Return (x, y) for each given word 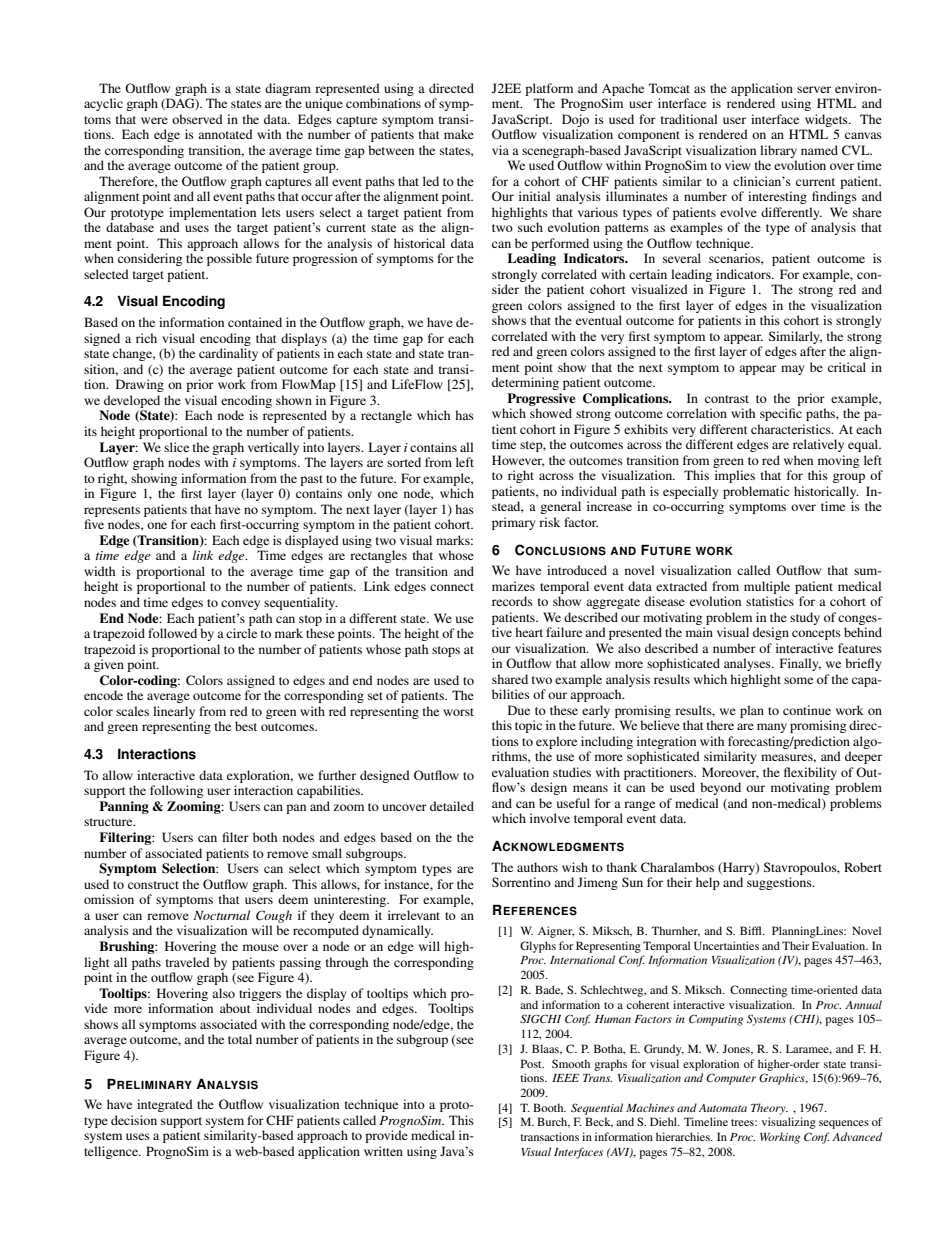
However (518, 461)
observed (197, 119)
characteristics (792, 429)
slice (176, 447)
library (778, 151)
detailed (452, 806)
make (459, 134)
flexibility (810, 773)
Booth (549, 1107)
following (176, 791)
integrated (165, 1105)
